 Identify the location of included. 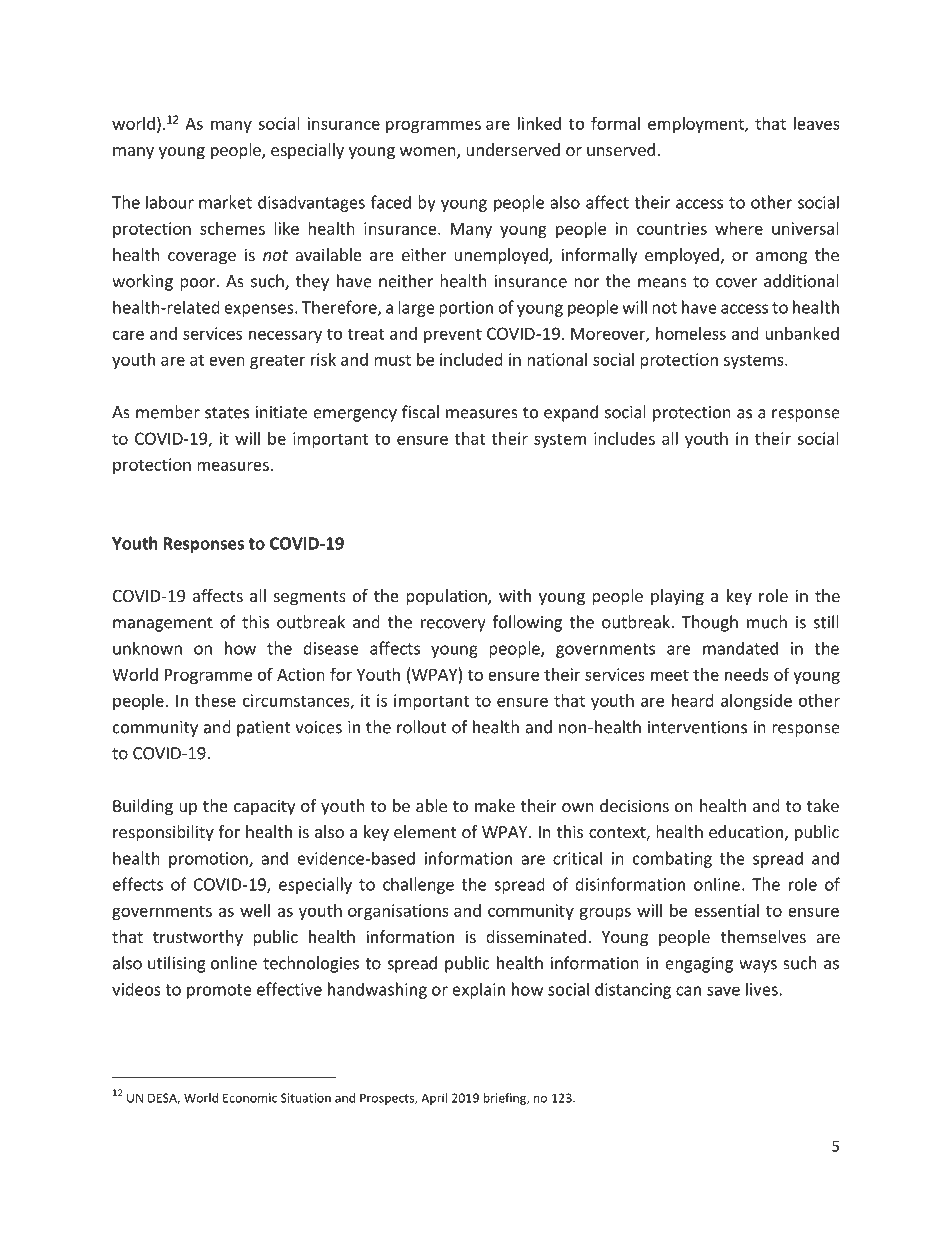
(471, 359).
